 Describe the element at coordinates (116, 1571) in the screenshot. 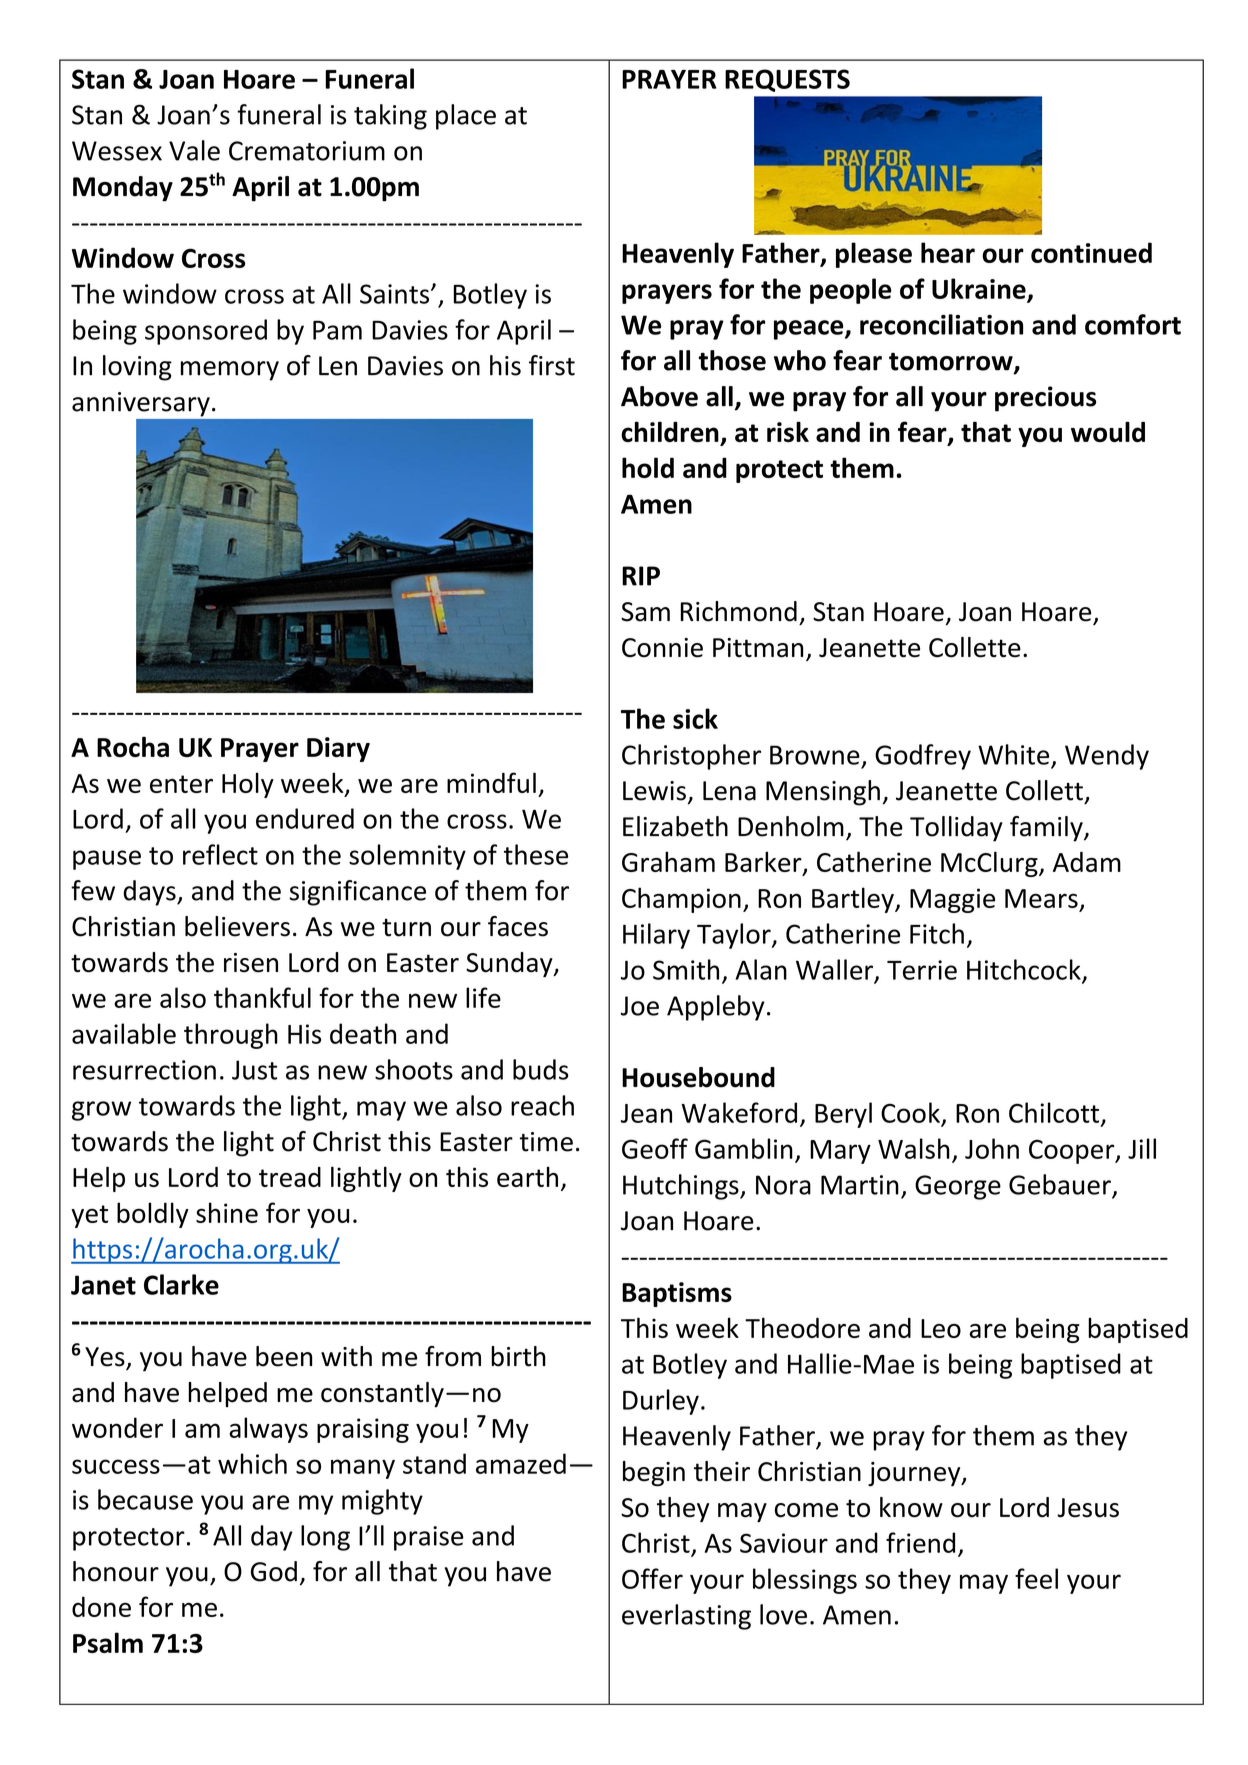

I see `honour` at that location.
